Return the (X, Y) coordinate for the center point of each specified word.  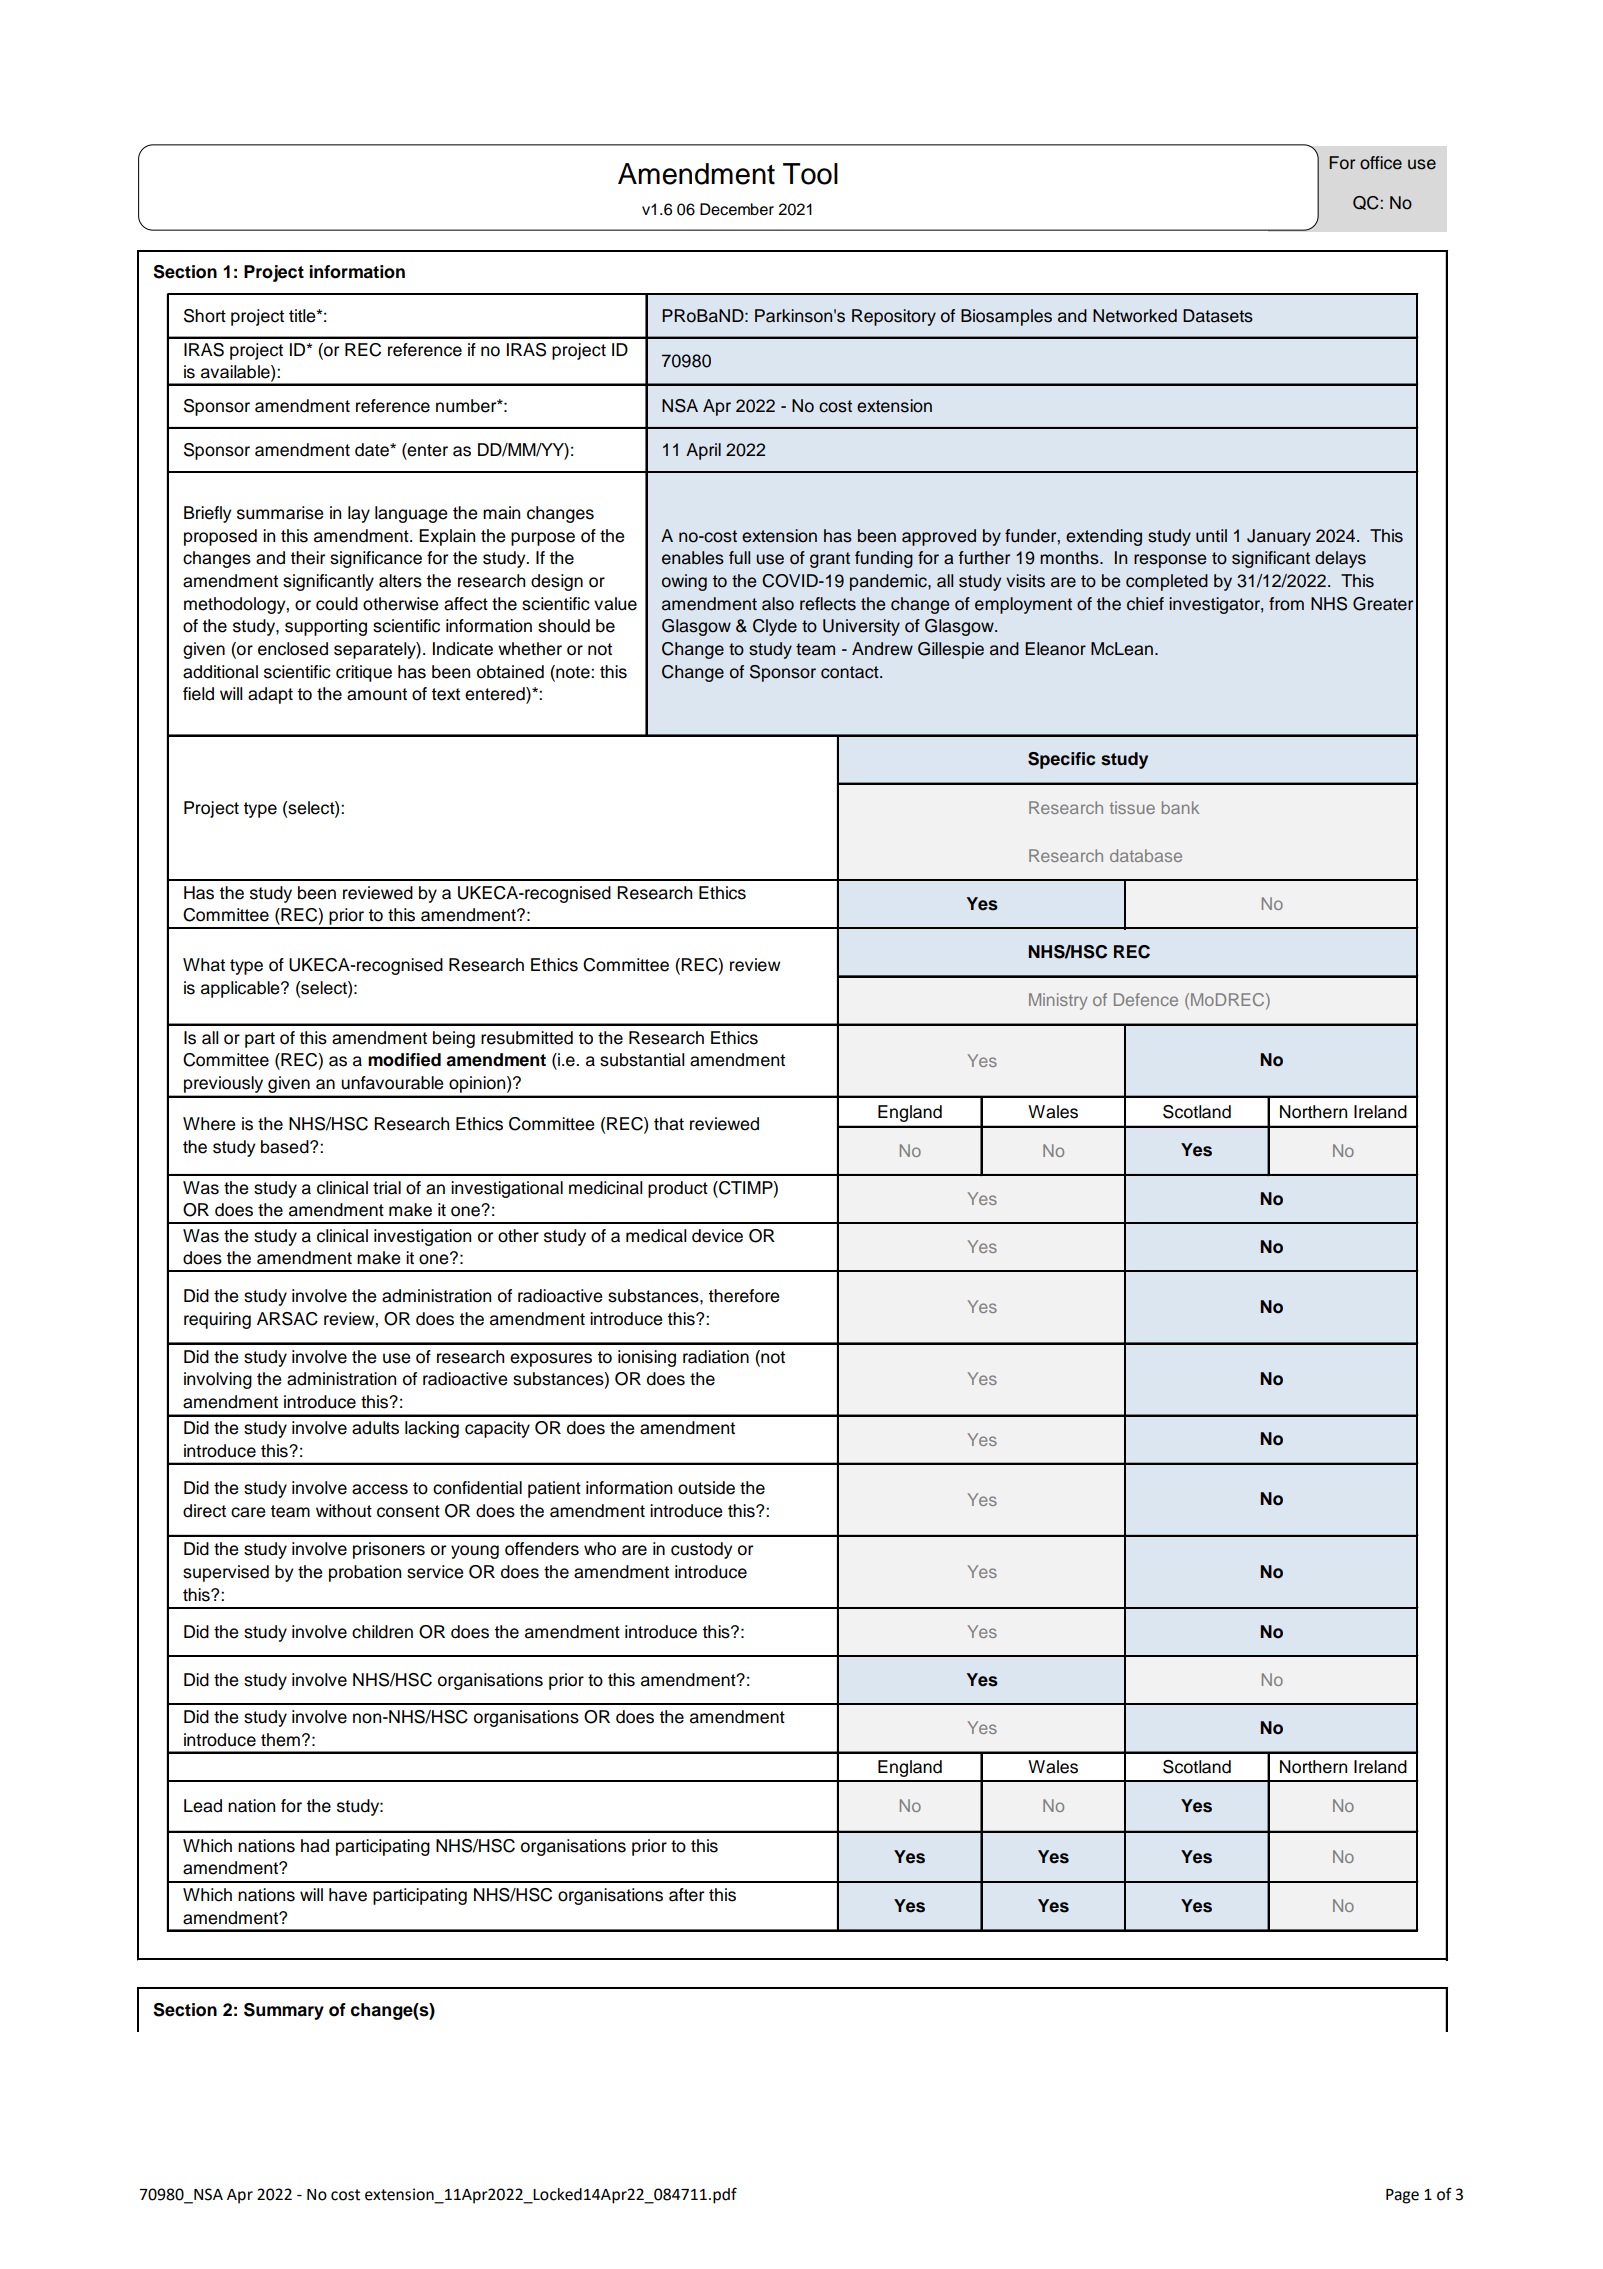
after (686, 1895)
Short (205, 316)
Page (1402, 2196)
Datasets (1218, 316)
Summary (284, 2011)
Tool (810, 174)
